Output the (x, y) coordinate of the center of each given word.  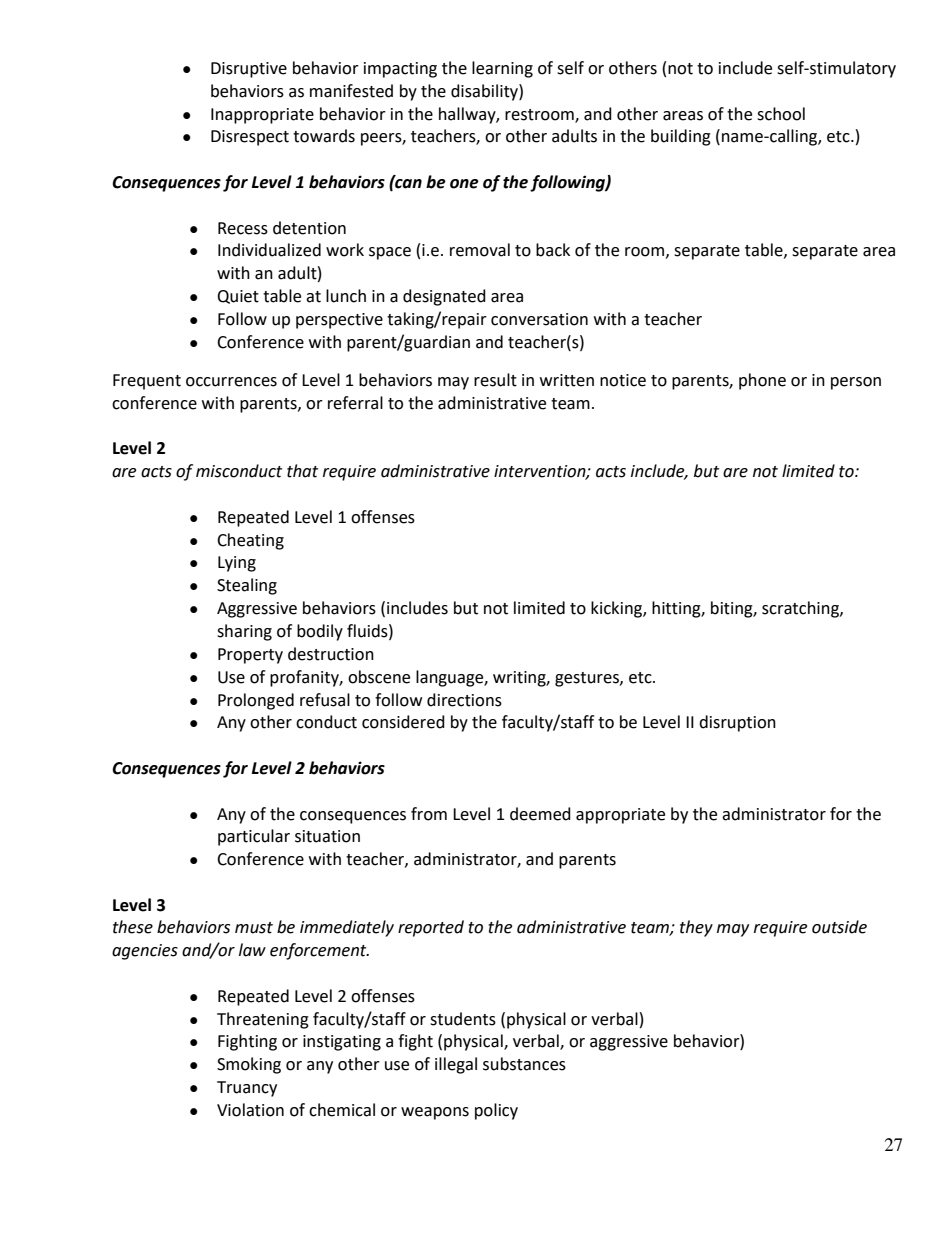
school (781, 114)
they (696, 928)
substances (524, 1064)
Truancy (247, 1089)
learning (502, 69)
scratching (801, 609)
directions (464, 700)
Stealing (247, 586)
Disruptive (249, 70)
